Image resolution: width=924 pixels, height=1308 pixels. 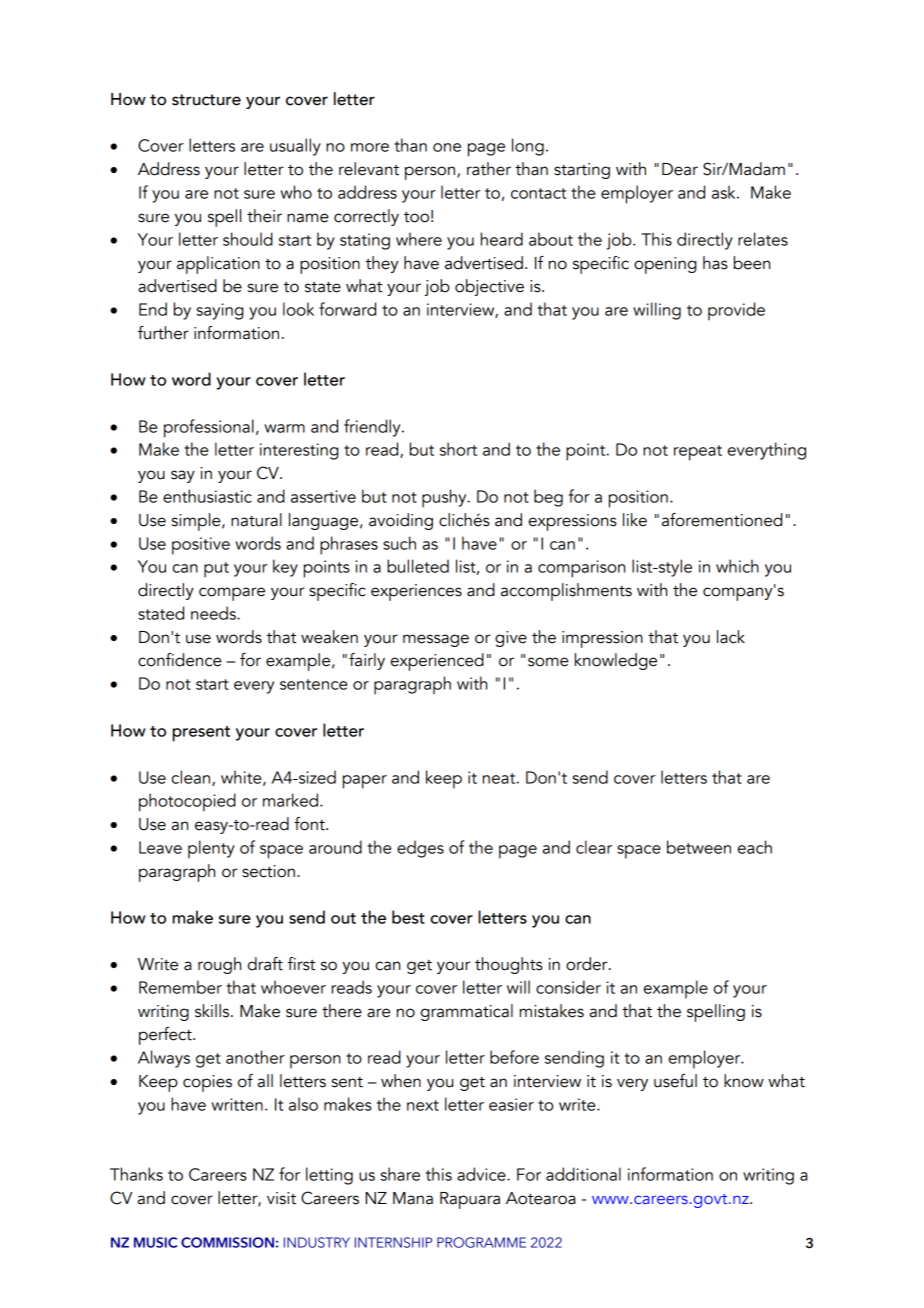 What do you see at coordinates (207, 496) in the image?
I see `enthusiastic` at bounding box center [207, 496].
